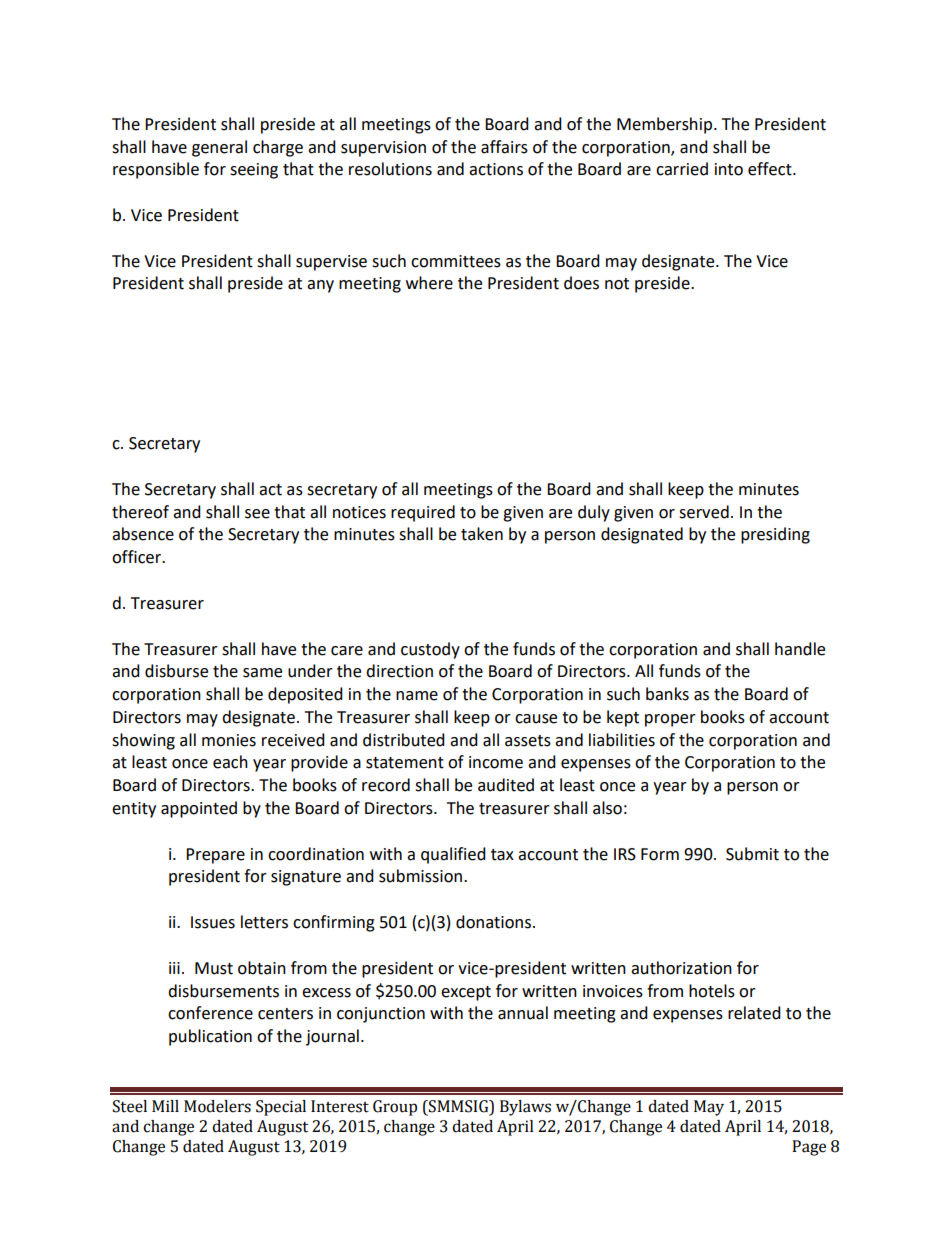  Describe the element at coordinates (496, 169) in the screenshot. I see `actions` at that location.
